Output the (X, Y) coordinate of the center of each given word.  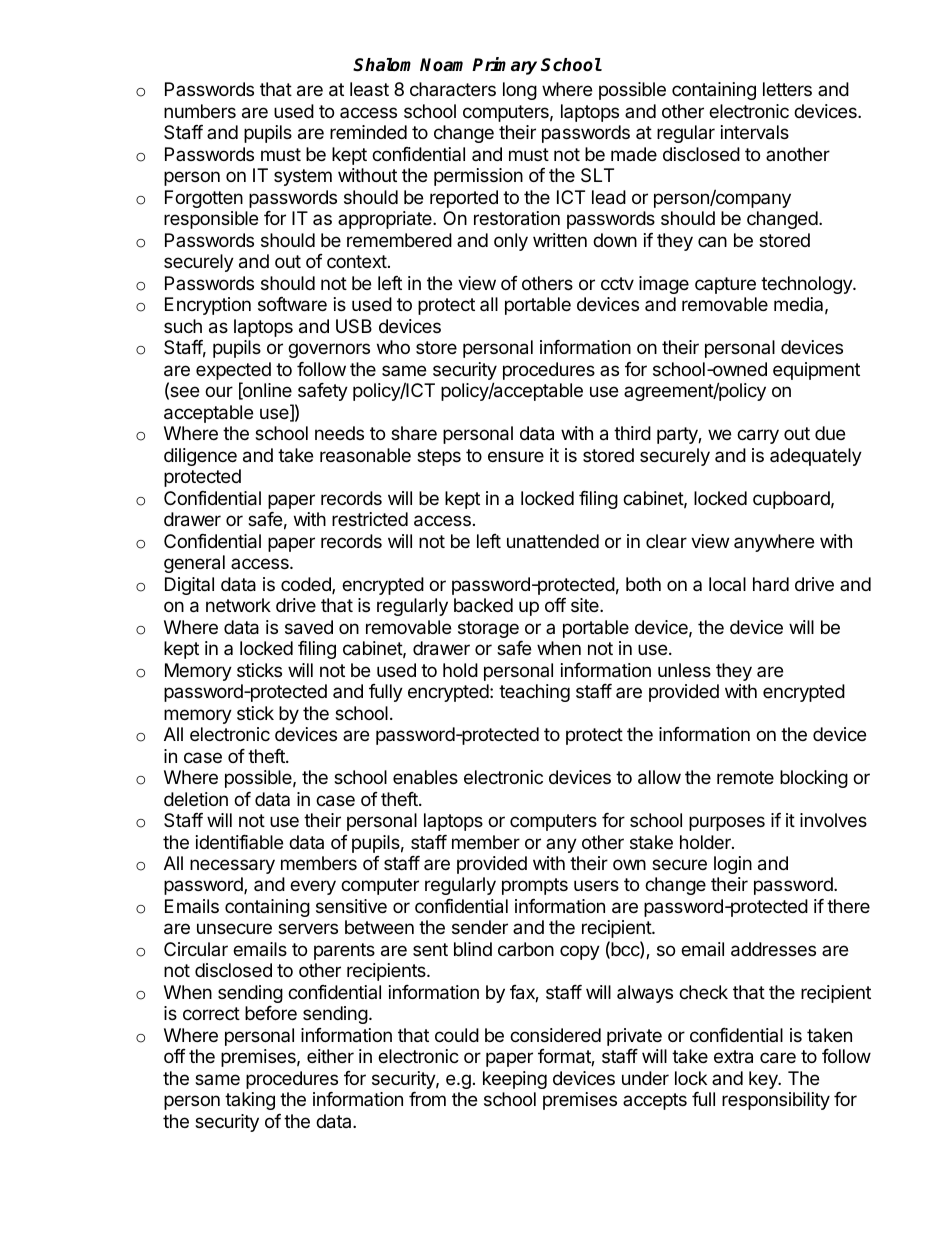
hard (771, 584)
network (238, 605)
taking (250, 1101)
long (520, 91)
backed (483, 605)
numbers (200, 111)
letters (787, 89)
